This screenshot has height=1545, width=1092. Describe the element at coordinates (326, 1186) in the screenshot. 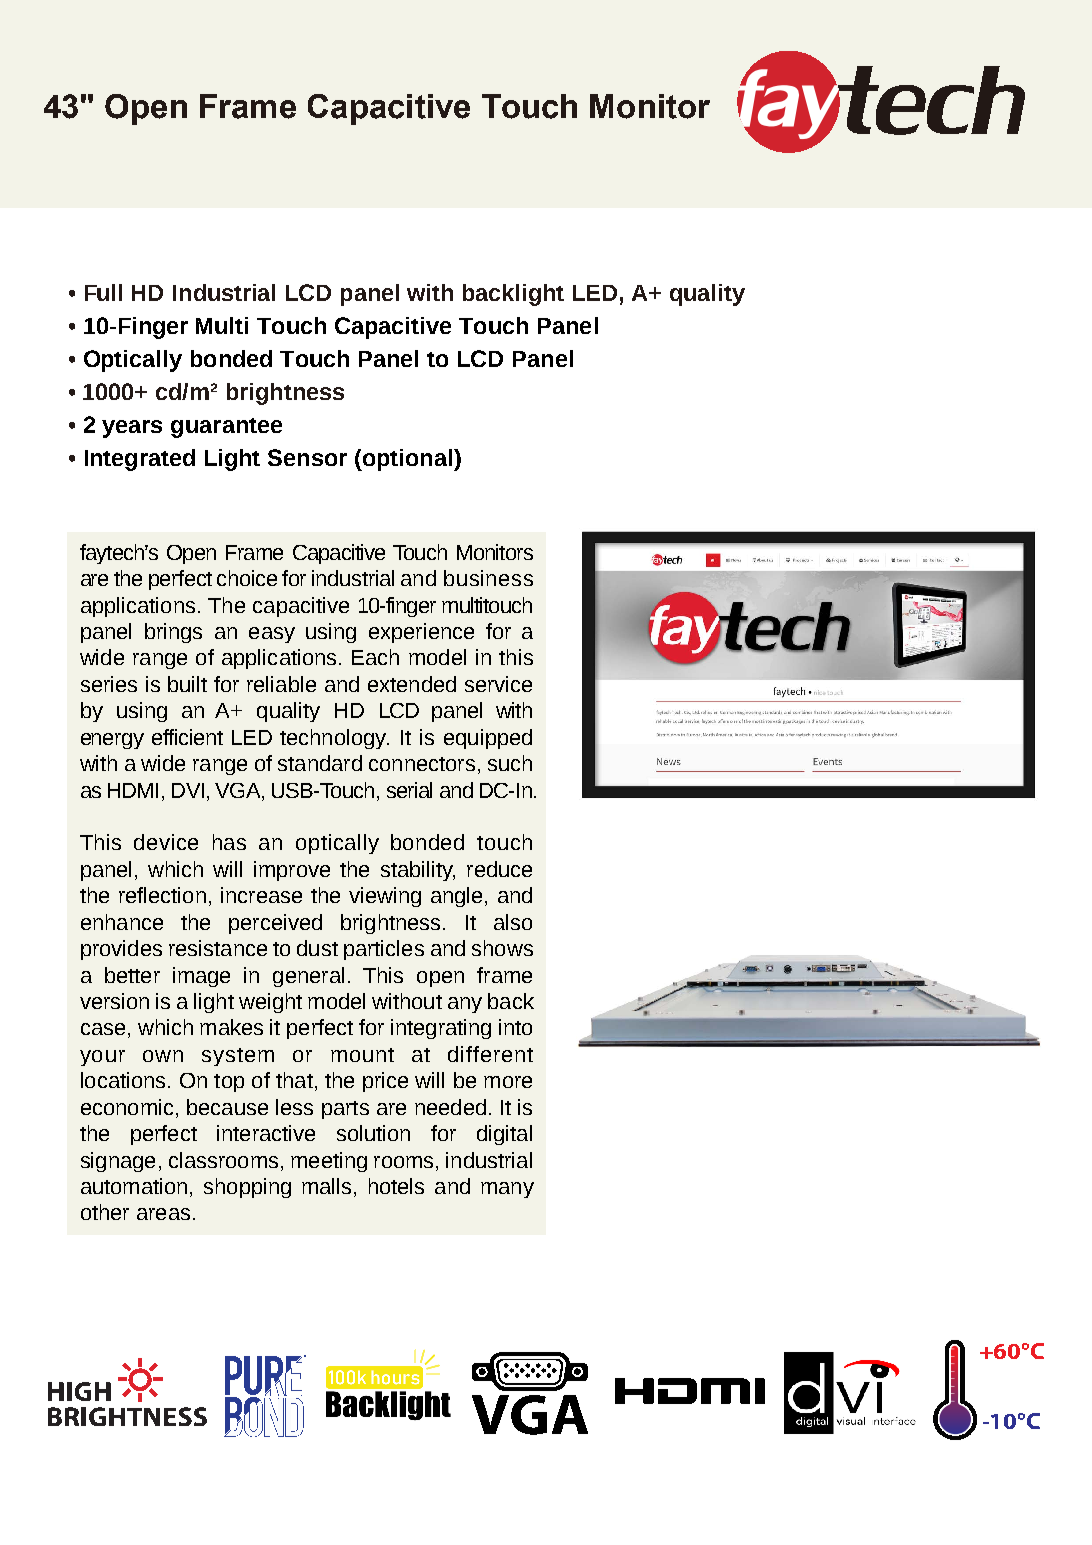

I see `malls` at that location.
